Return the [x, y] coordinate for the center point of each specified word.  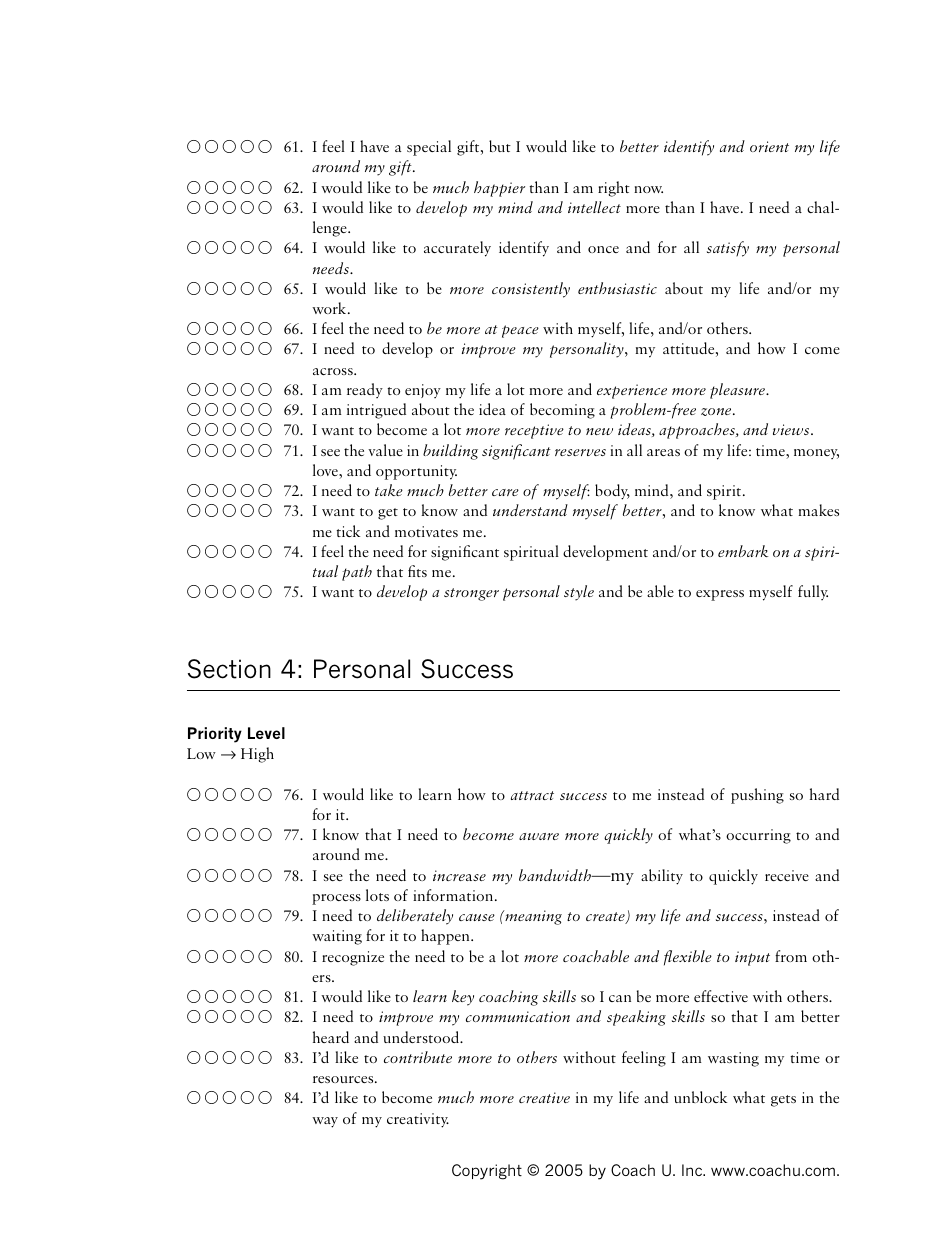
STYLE [579, 593]
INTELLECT [594, 207]
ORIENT [769, 146]
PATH [357, 573]
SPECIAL [429, 148]
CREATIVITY [418, 1120]
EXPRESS [720, 595]
